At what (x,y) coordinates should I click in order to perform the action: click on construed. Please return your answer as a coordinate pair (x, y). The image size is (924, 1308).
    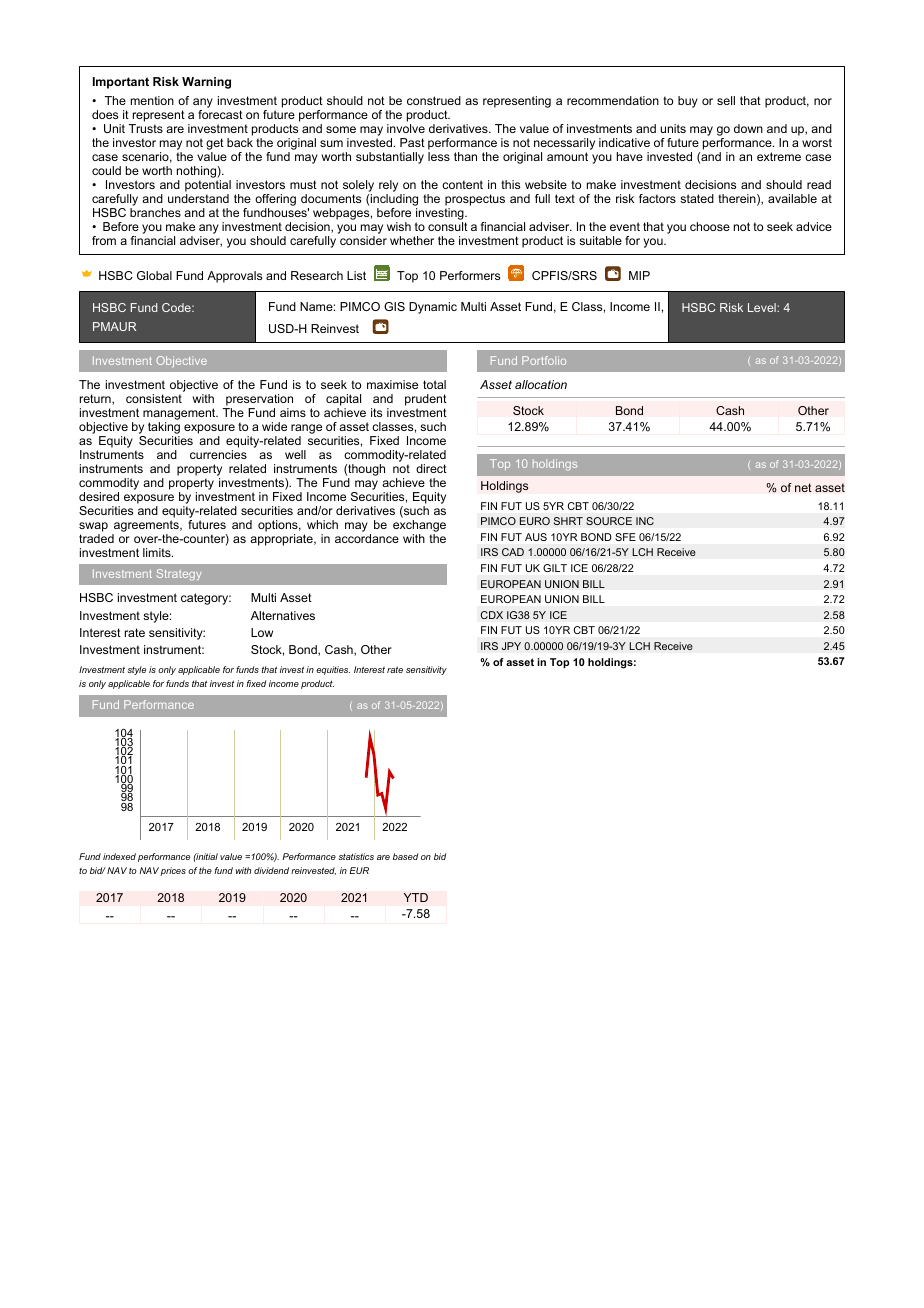
    Looking at the image, I should click on (434, 100).
